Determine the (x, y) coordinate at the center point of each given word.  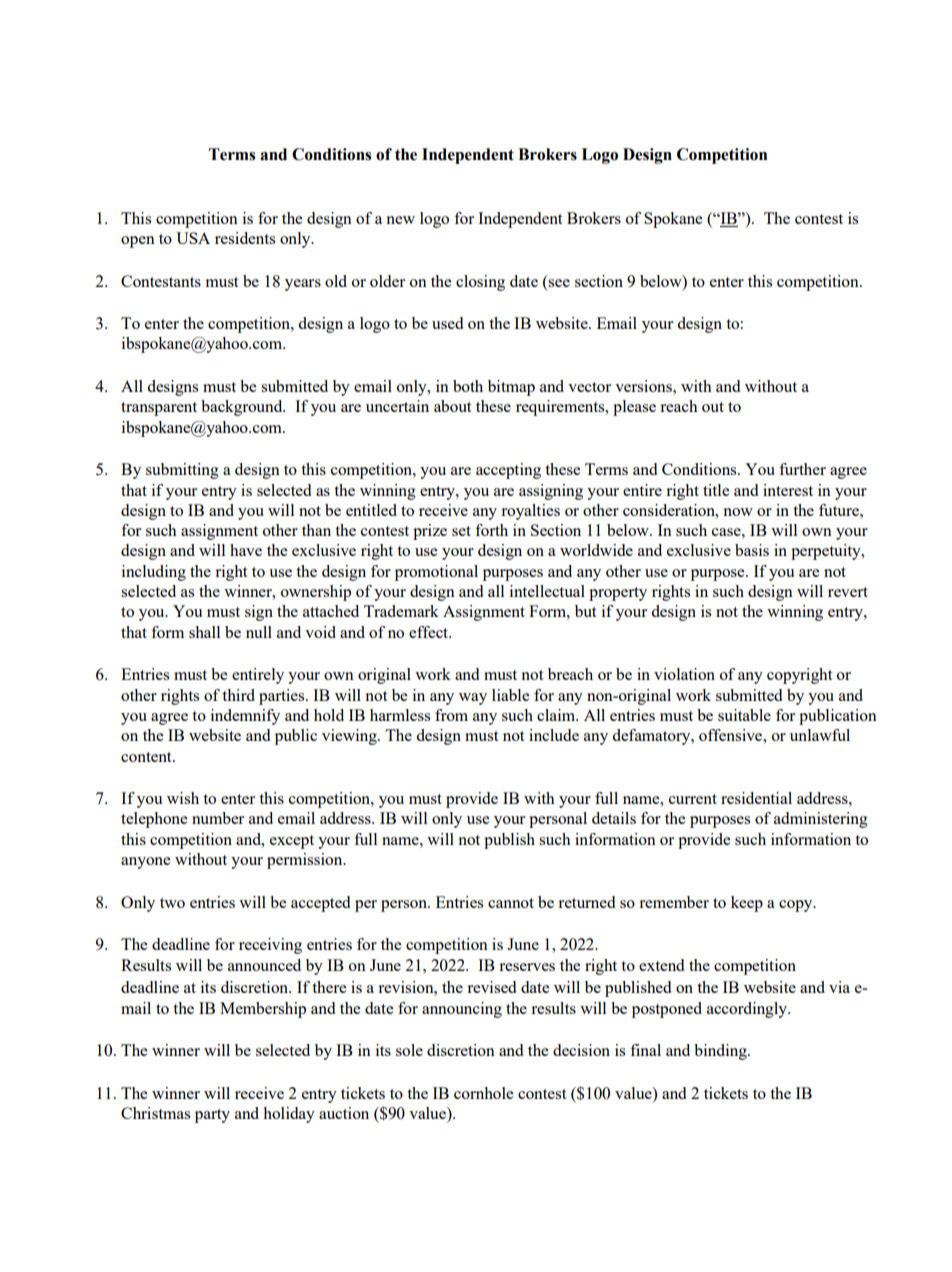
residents (245, 238)
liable (510, 695)
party (212, 1116)
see (559, 283)
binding (721, 1052)
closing (480, 283)
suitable (744, 715)
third (238, 695)
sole (409, 1050)
